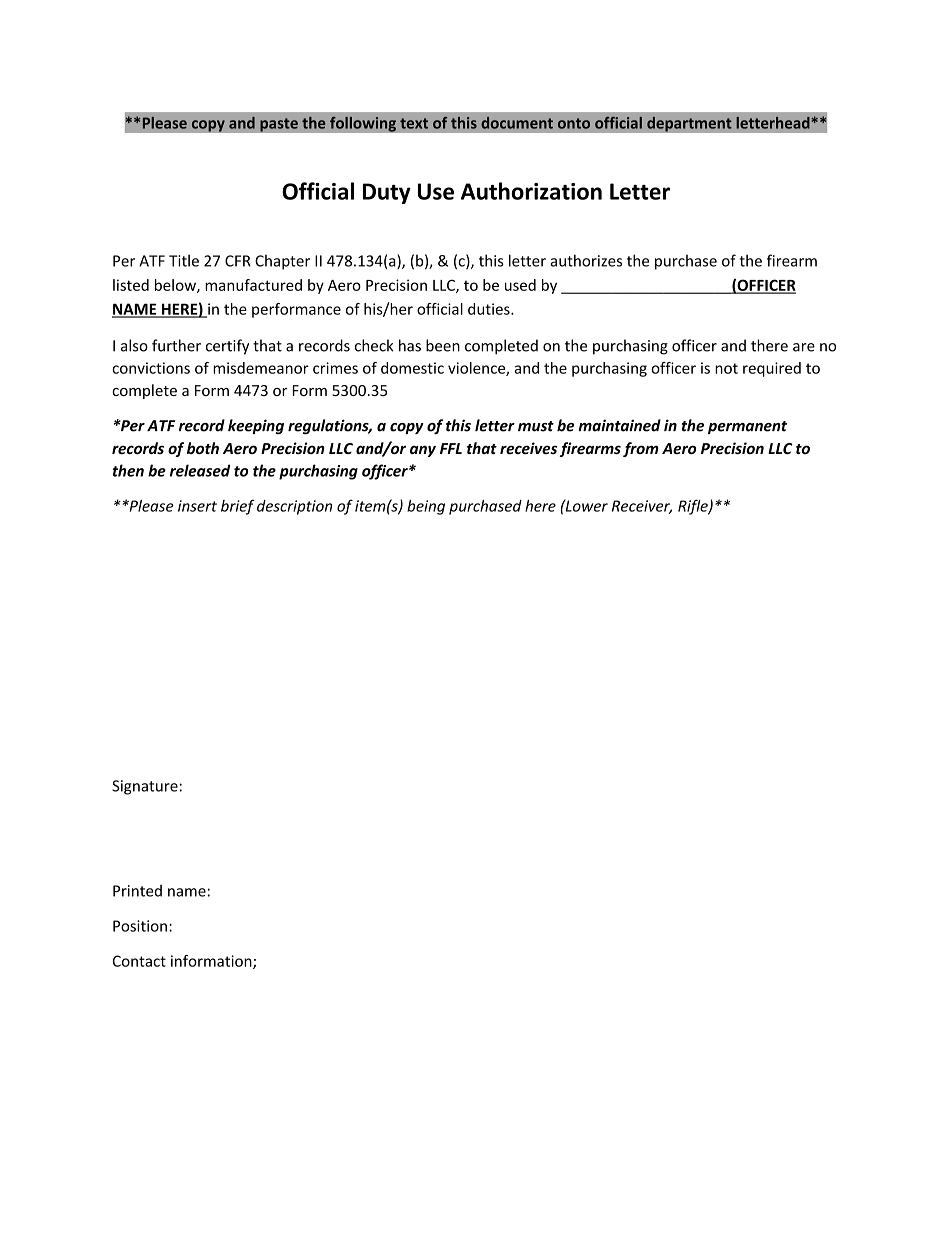  What do you see at coordinates (145, 787) in the page?
I see `Signature` at bounding box center [145, 787].
